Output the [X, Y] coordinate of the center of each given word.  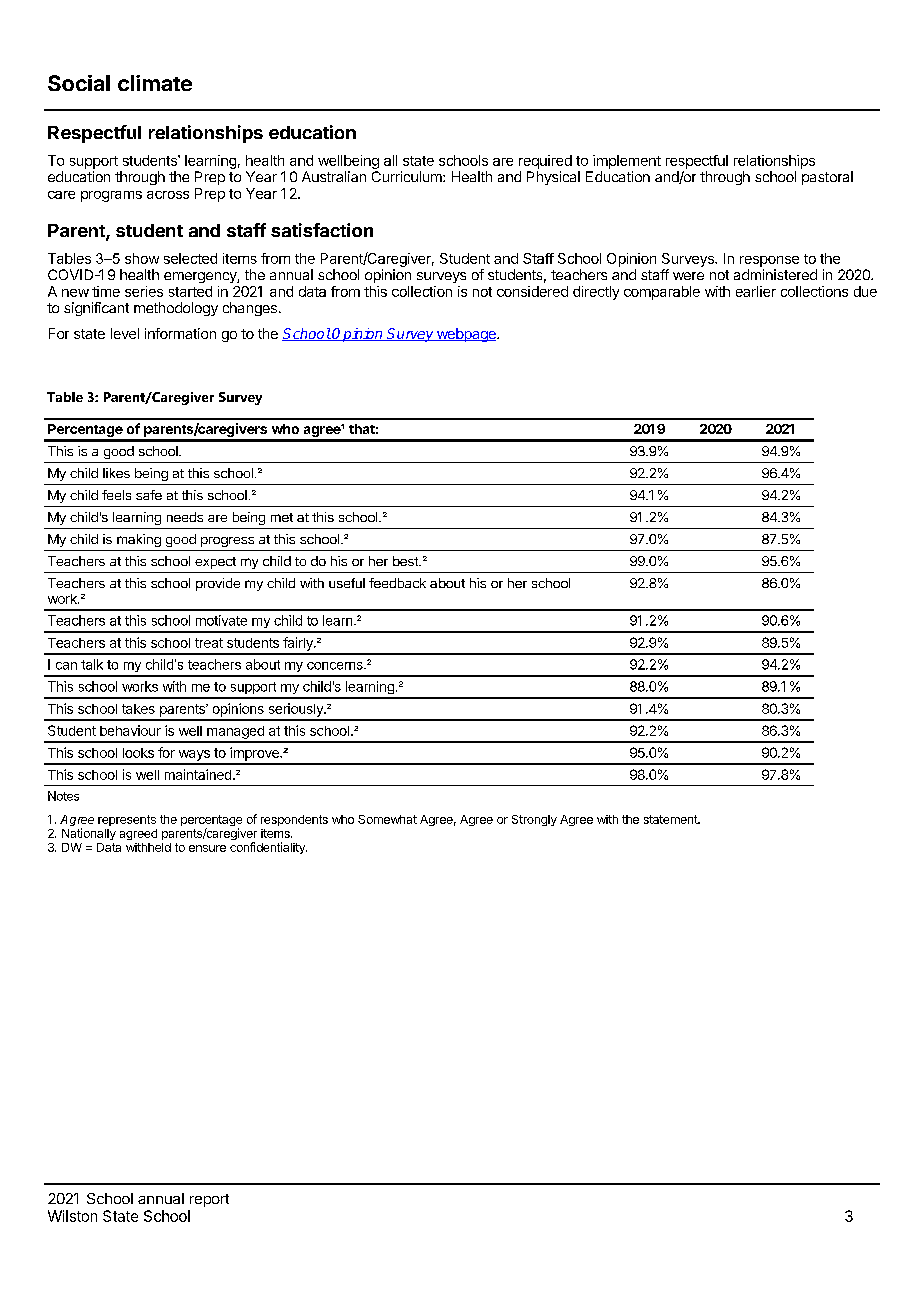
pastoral [827, 178]
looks [138, 753]
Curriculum [408, 176]
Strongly [534, 820]
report [209, 1200]
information [180, 333]
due [865, 291]
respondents [294, 820]
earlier [756, 291]
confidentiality [268, 848]
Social [79, 83]
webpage [466, 335]
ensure [207, 848]
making [139, 540]
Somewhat [387, 819]
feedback [397, 583]
